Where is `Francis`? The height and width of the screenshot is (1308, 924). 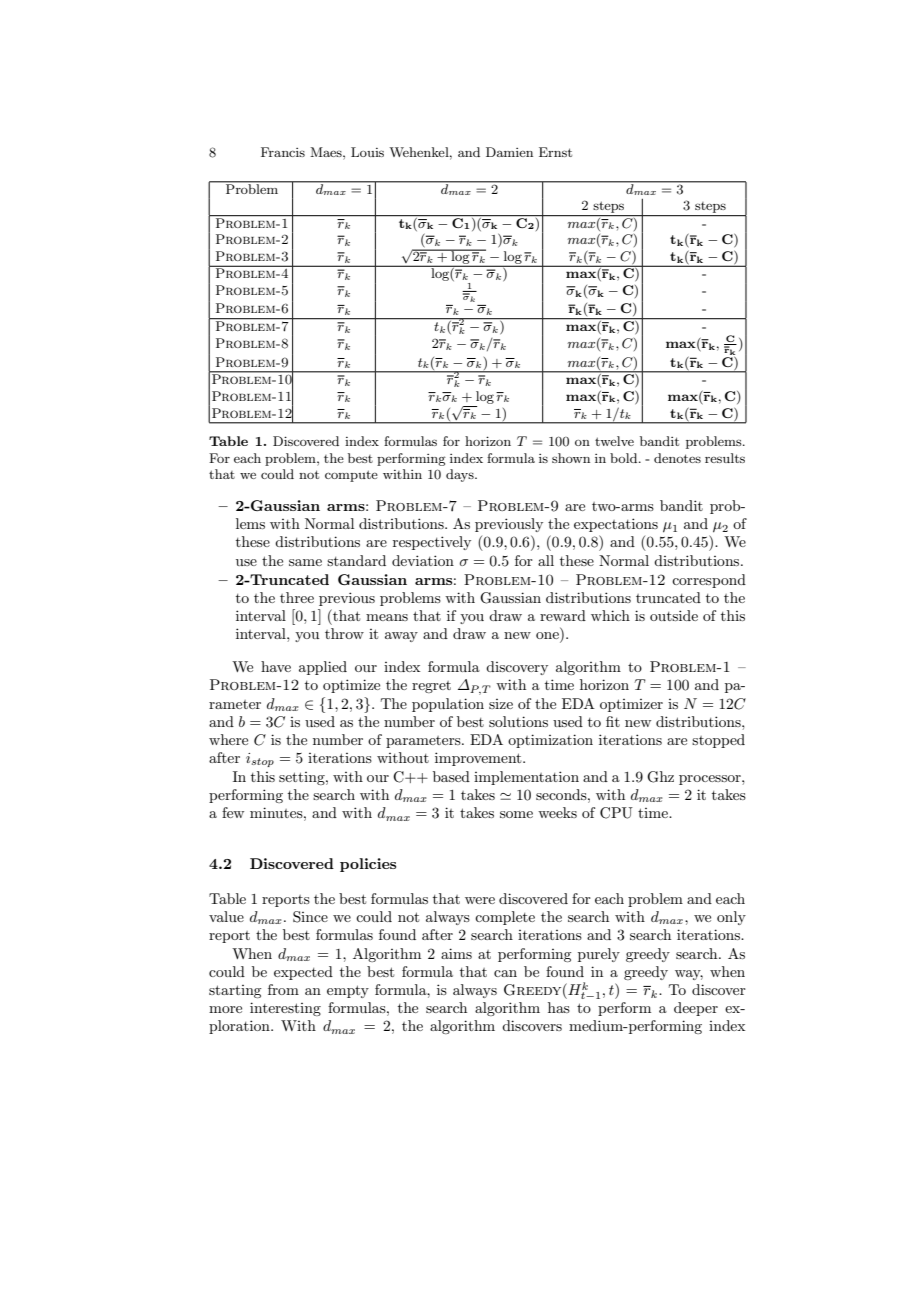
Francis is located at coordinates (283, 152).
